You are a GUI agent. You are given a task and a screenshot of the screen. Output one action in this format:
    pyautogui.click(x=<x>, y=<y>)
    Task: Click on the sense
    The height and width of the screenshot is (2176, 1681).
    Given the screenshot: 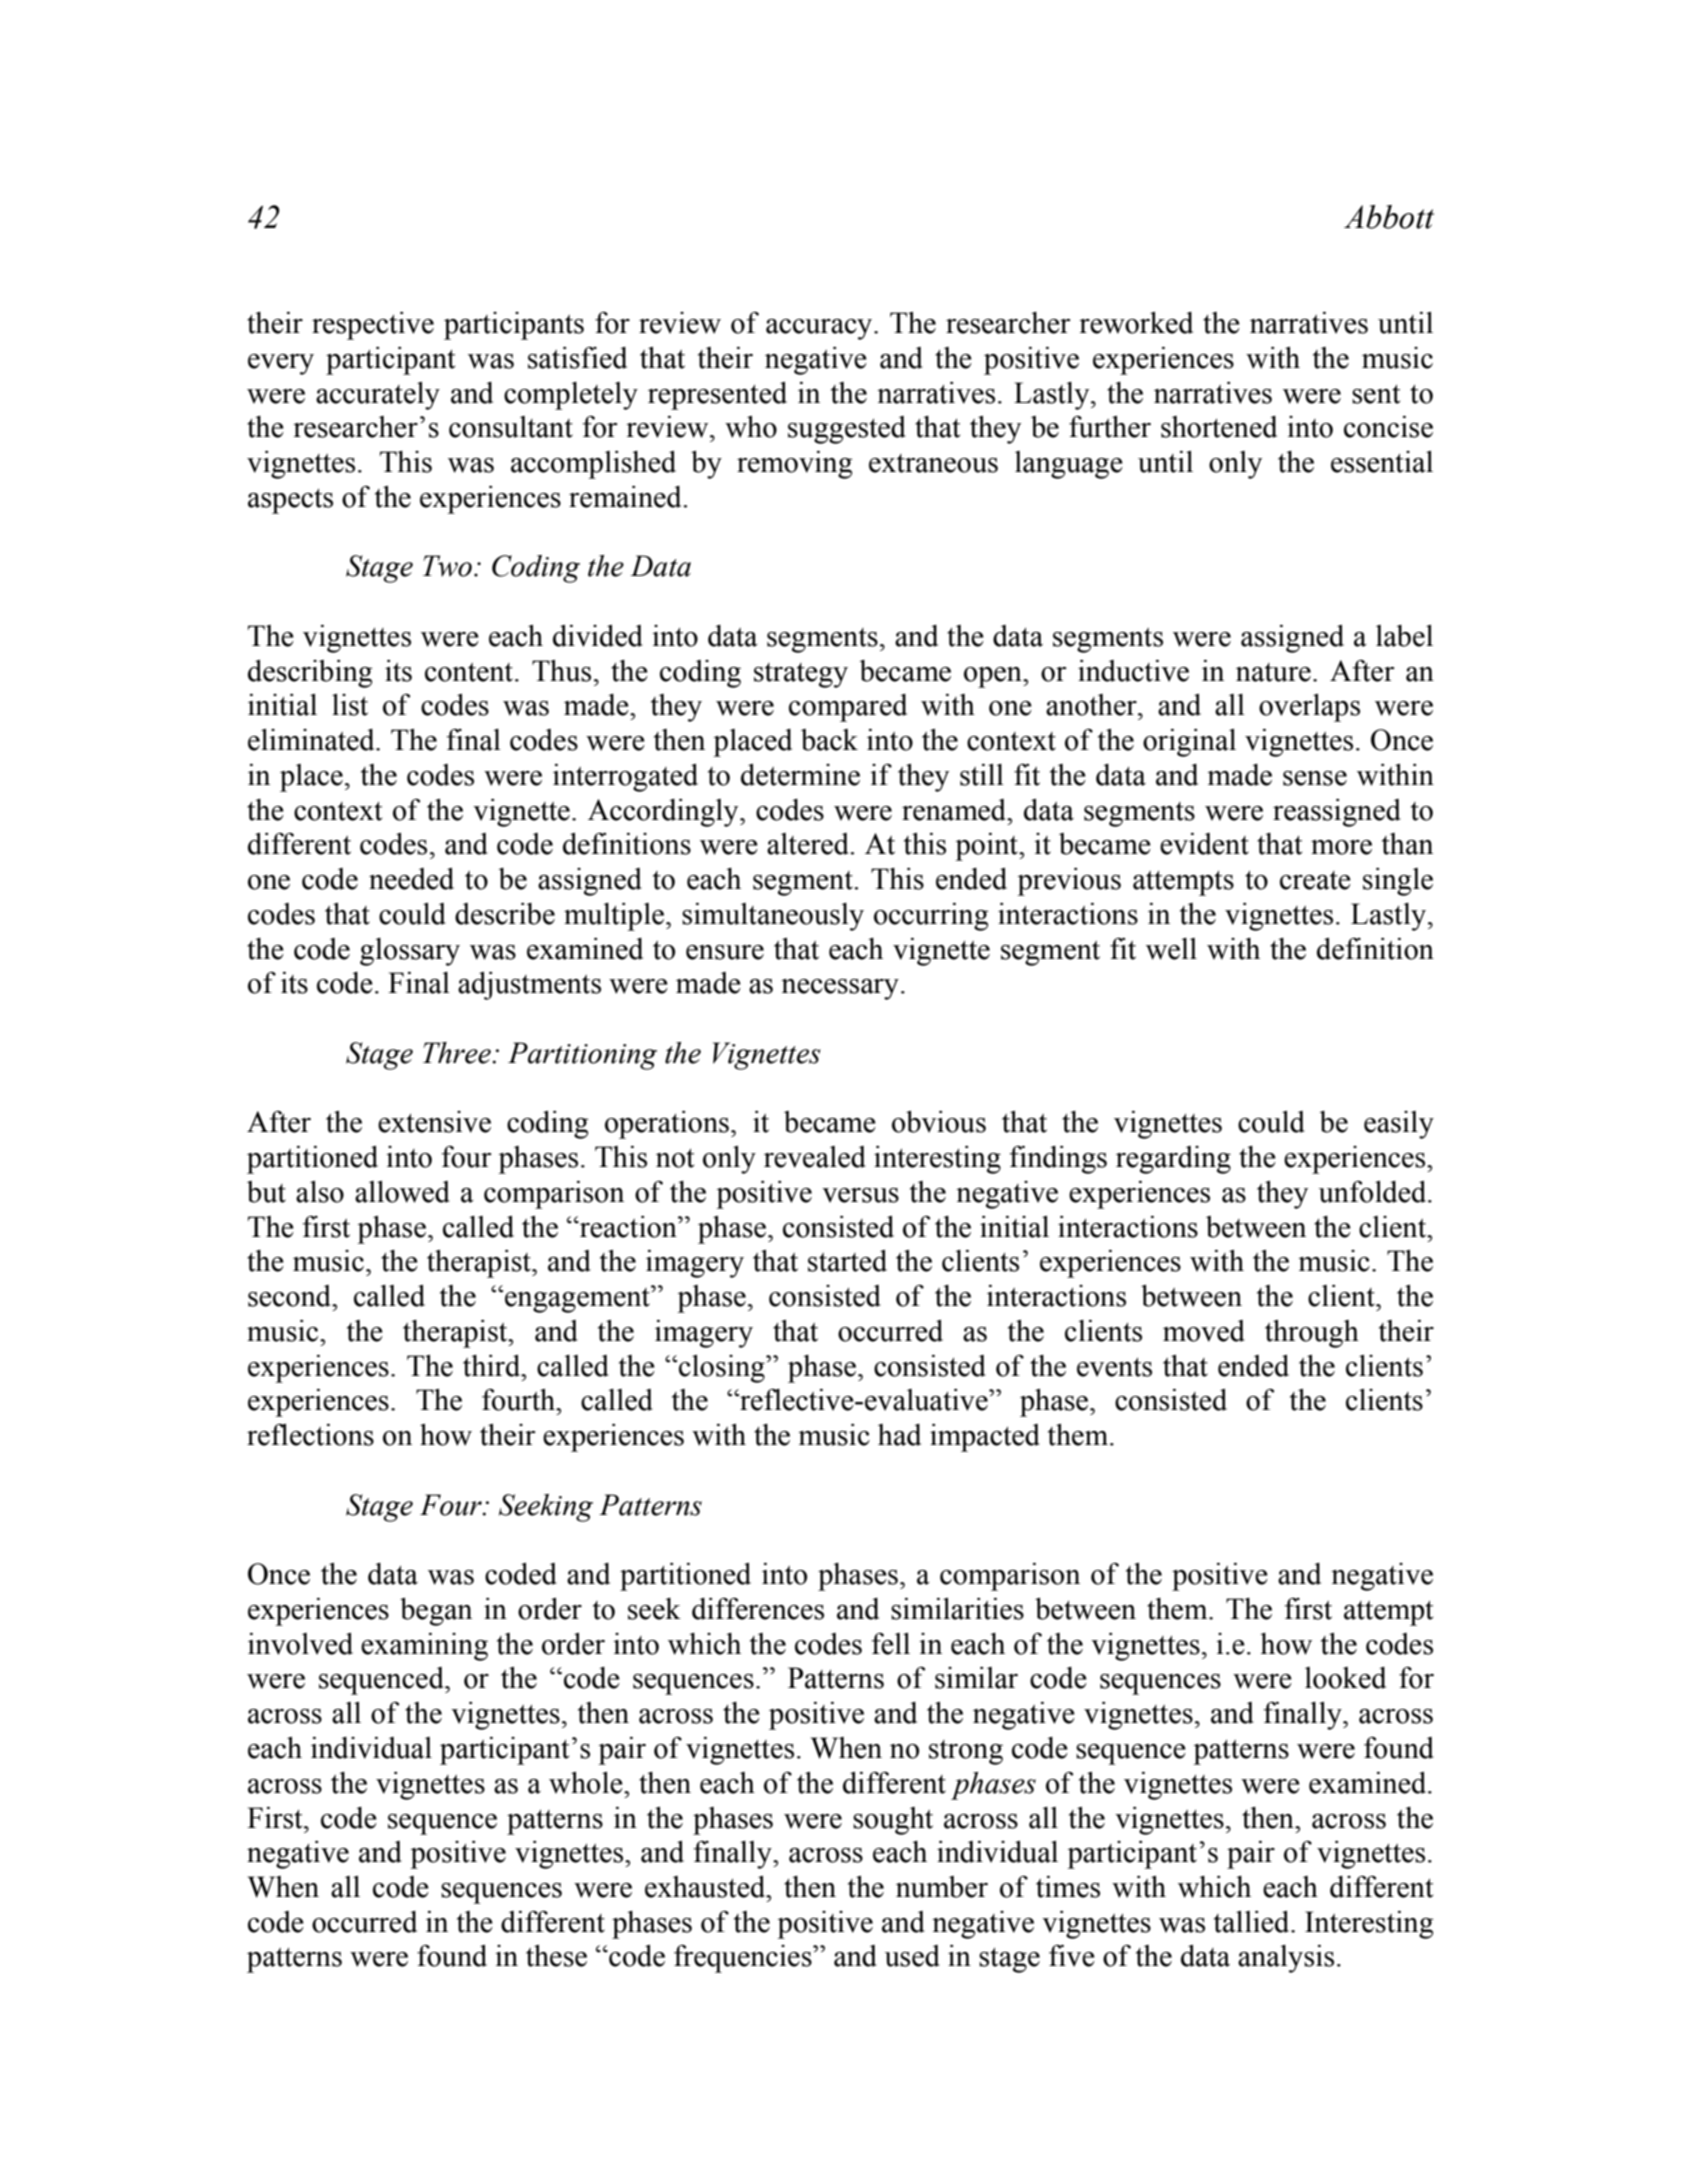 What is the action you would take?
    pyautogui.click(x=1315, y=778)
